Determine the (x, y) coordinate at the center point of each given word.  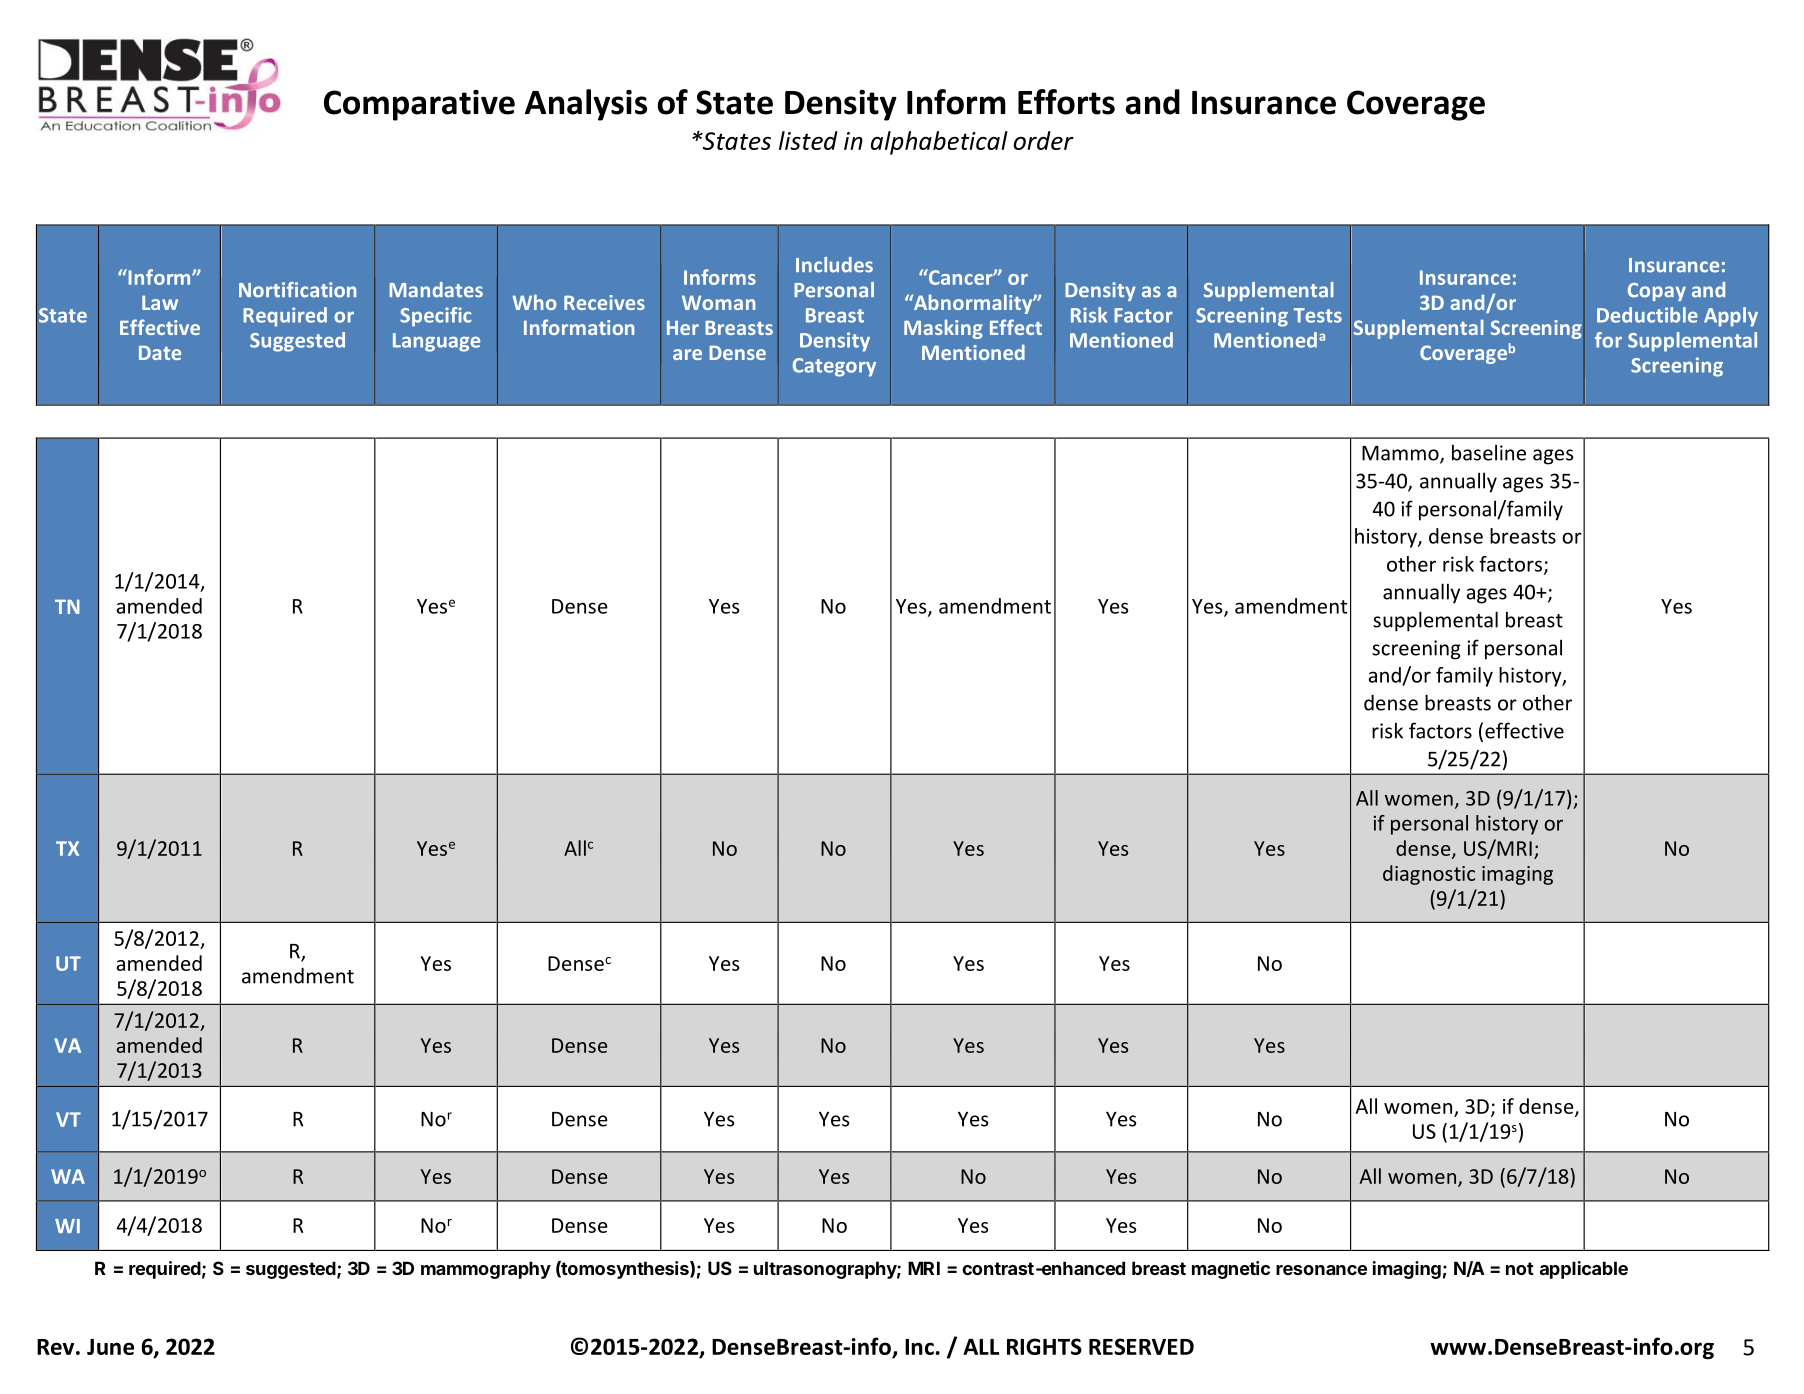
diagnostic (1429, 875)
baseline (1489, 452)
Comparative (419, 105)
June (110, 1347)
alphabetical (939, 143)
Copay (1657, 292)
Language (436, 342)
